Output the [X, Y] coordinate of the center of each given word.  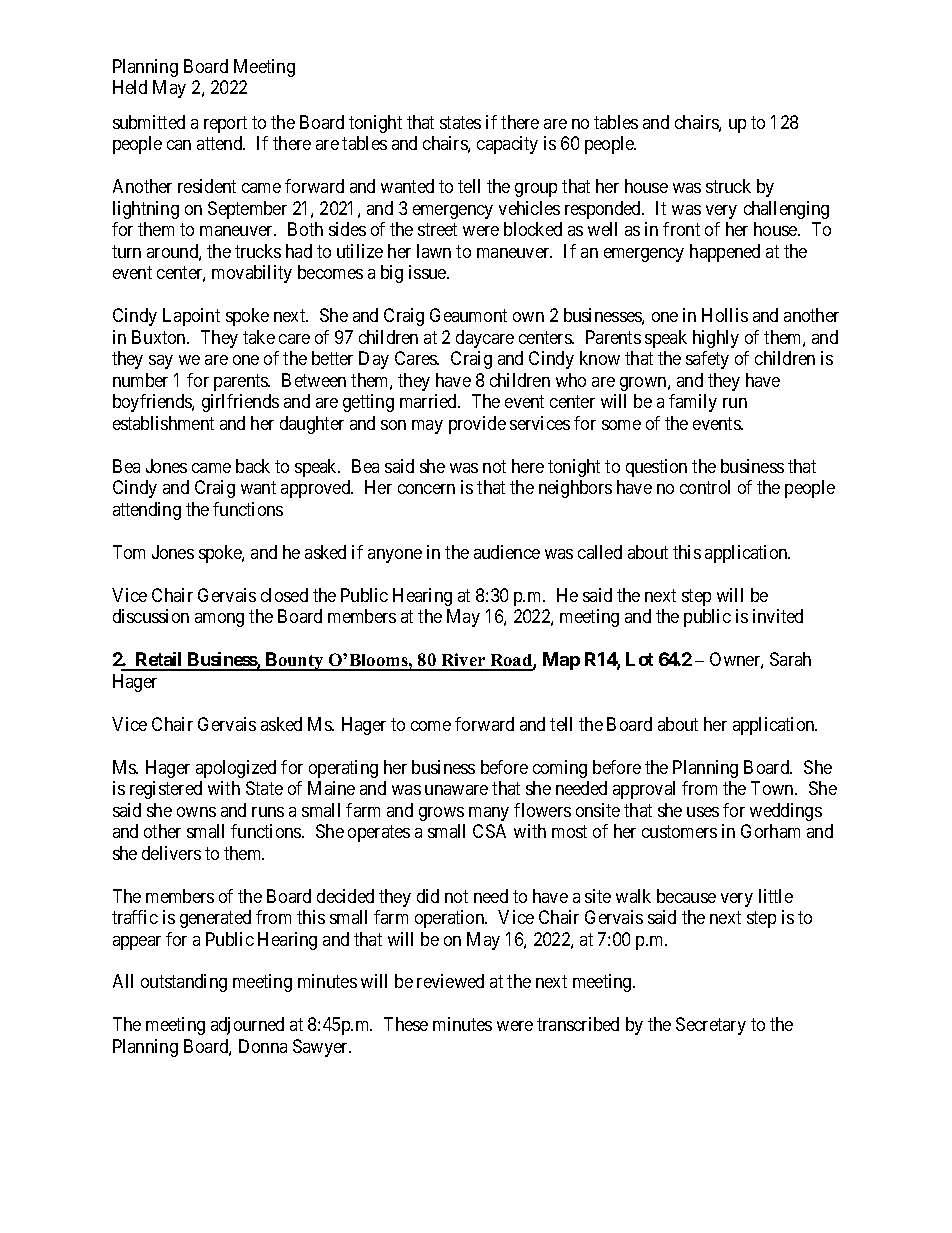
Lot [639, 659]
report [225, 124]
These [406, 1024]
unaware [456, 790]
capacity [507, 145]
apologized [236, 769]
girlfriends [240, 403]
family [693, 403]
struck [728, 186]
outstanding [184, 983]
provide [477, 425]
